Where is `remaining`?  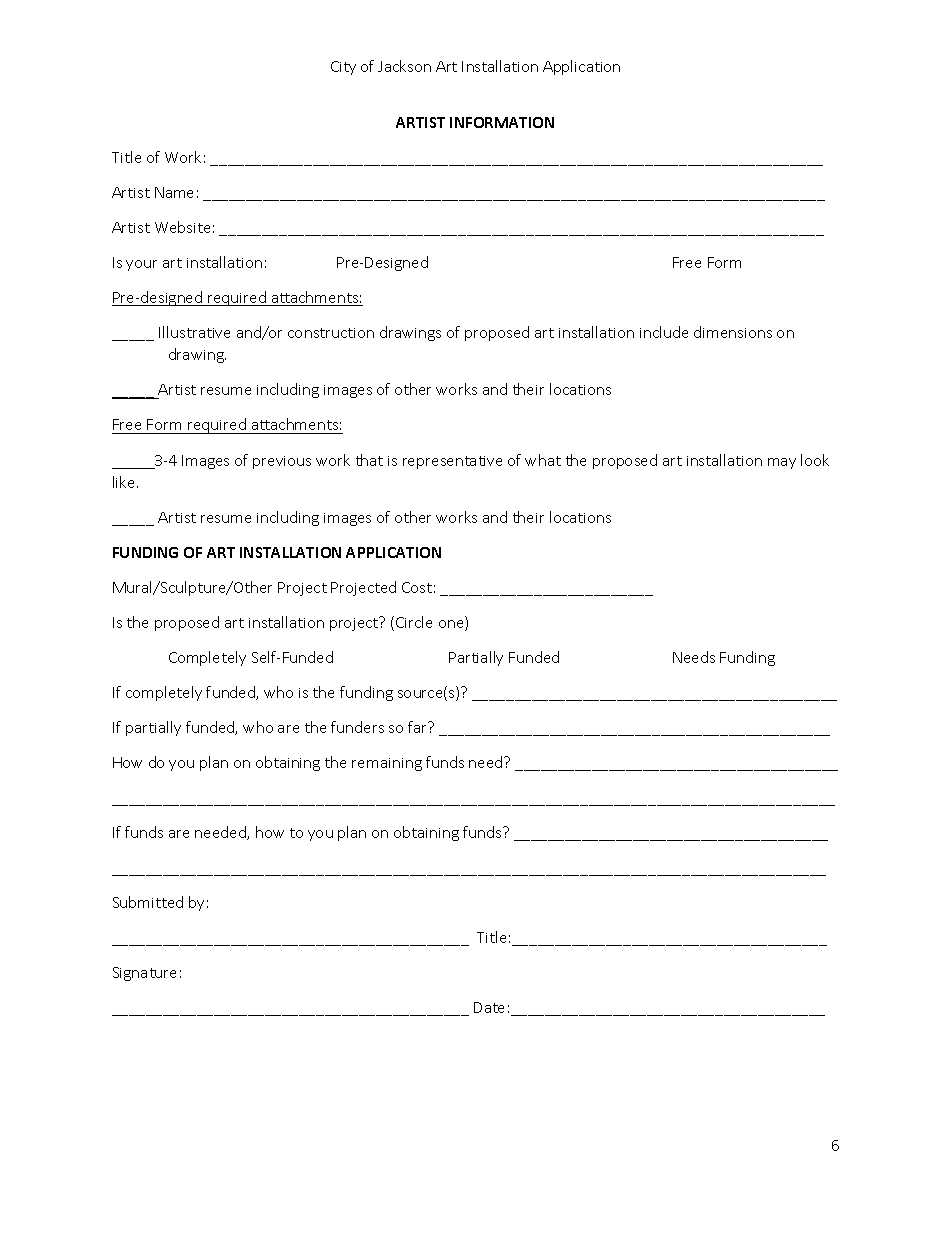
remaining is located at coordinates (387, 764).
